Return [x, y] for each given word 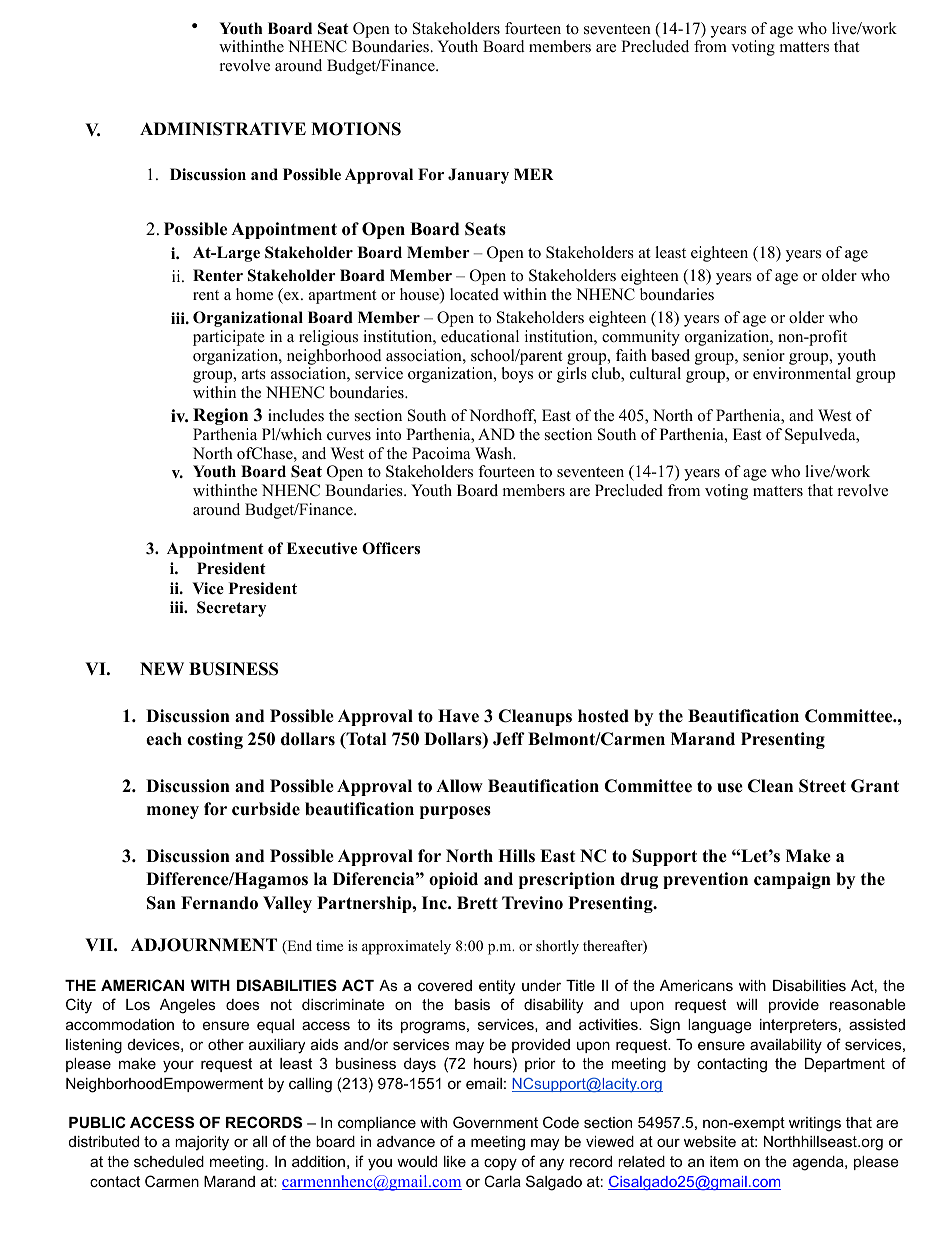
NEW [162, 668]
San [161, 903]
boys [517, 375]
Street [822, 786]
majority [202, 1143]
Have [458, 716]
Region [220, 416]
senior [764, 355]
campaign [792, 880]
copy [500, 1164]
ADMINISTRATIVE [223, 129]
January [478, 176]
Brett [477, 903]
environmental [802, 373]
